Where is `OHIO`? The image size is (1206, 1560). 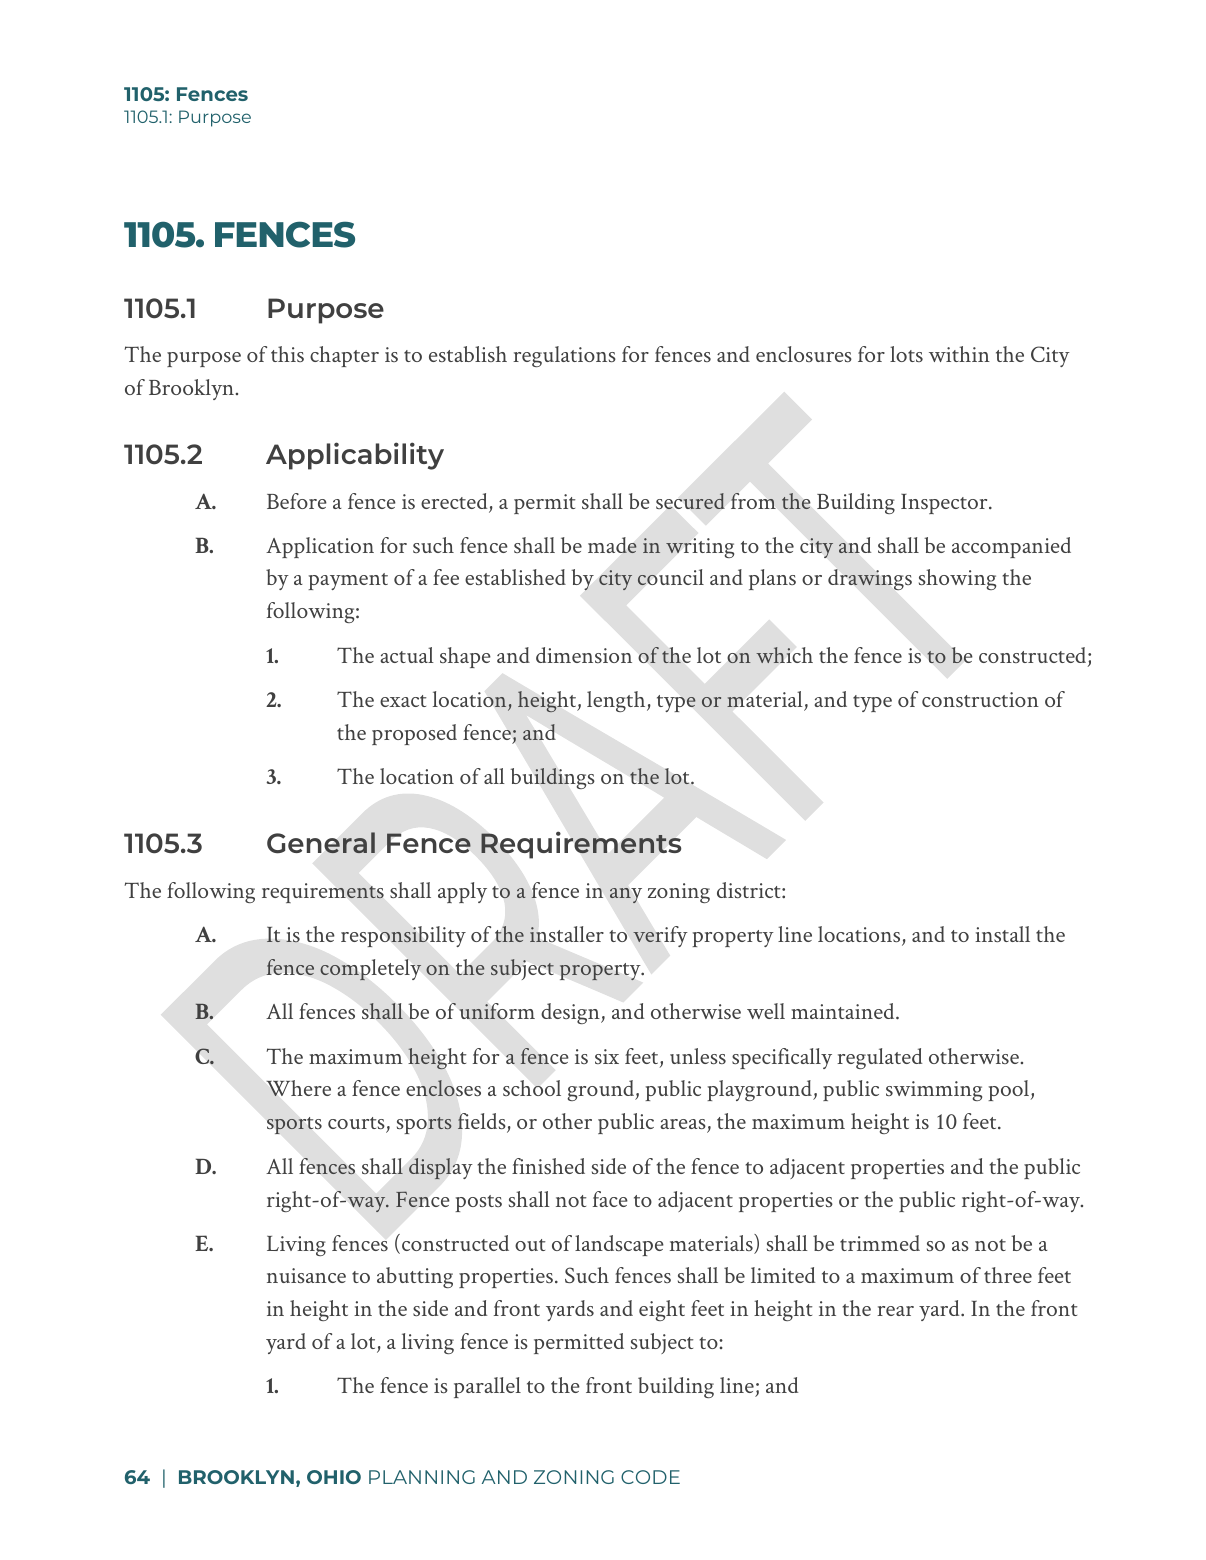
OHIO is located at coordinates (334, 1477).
